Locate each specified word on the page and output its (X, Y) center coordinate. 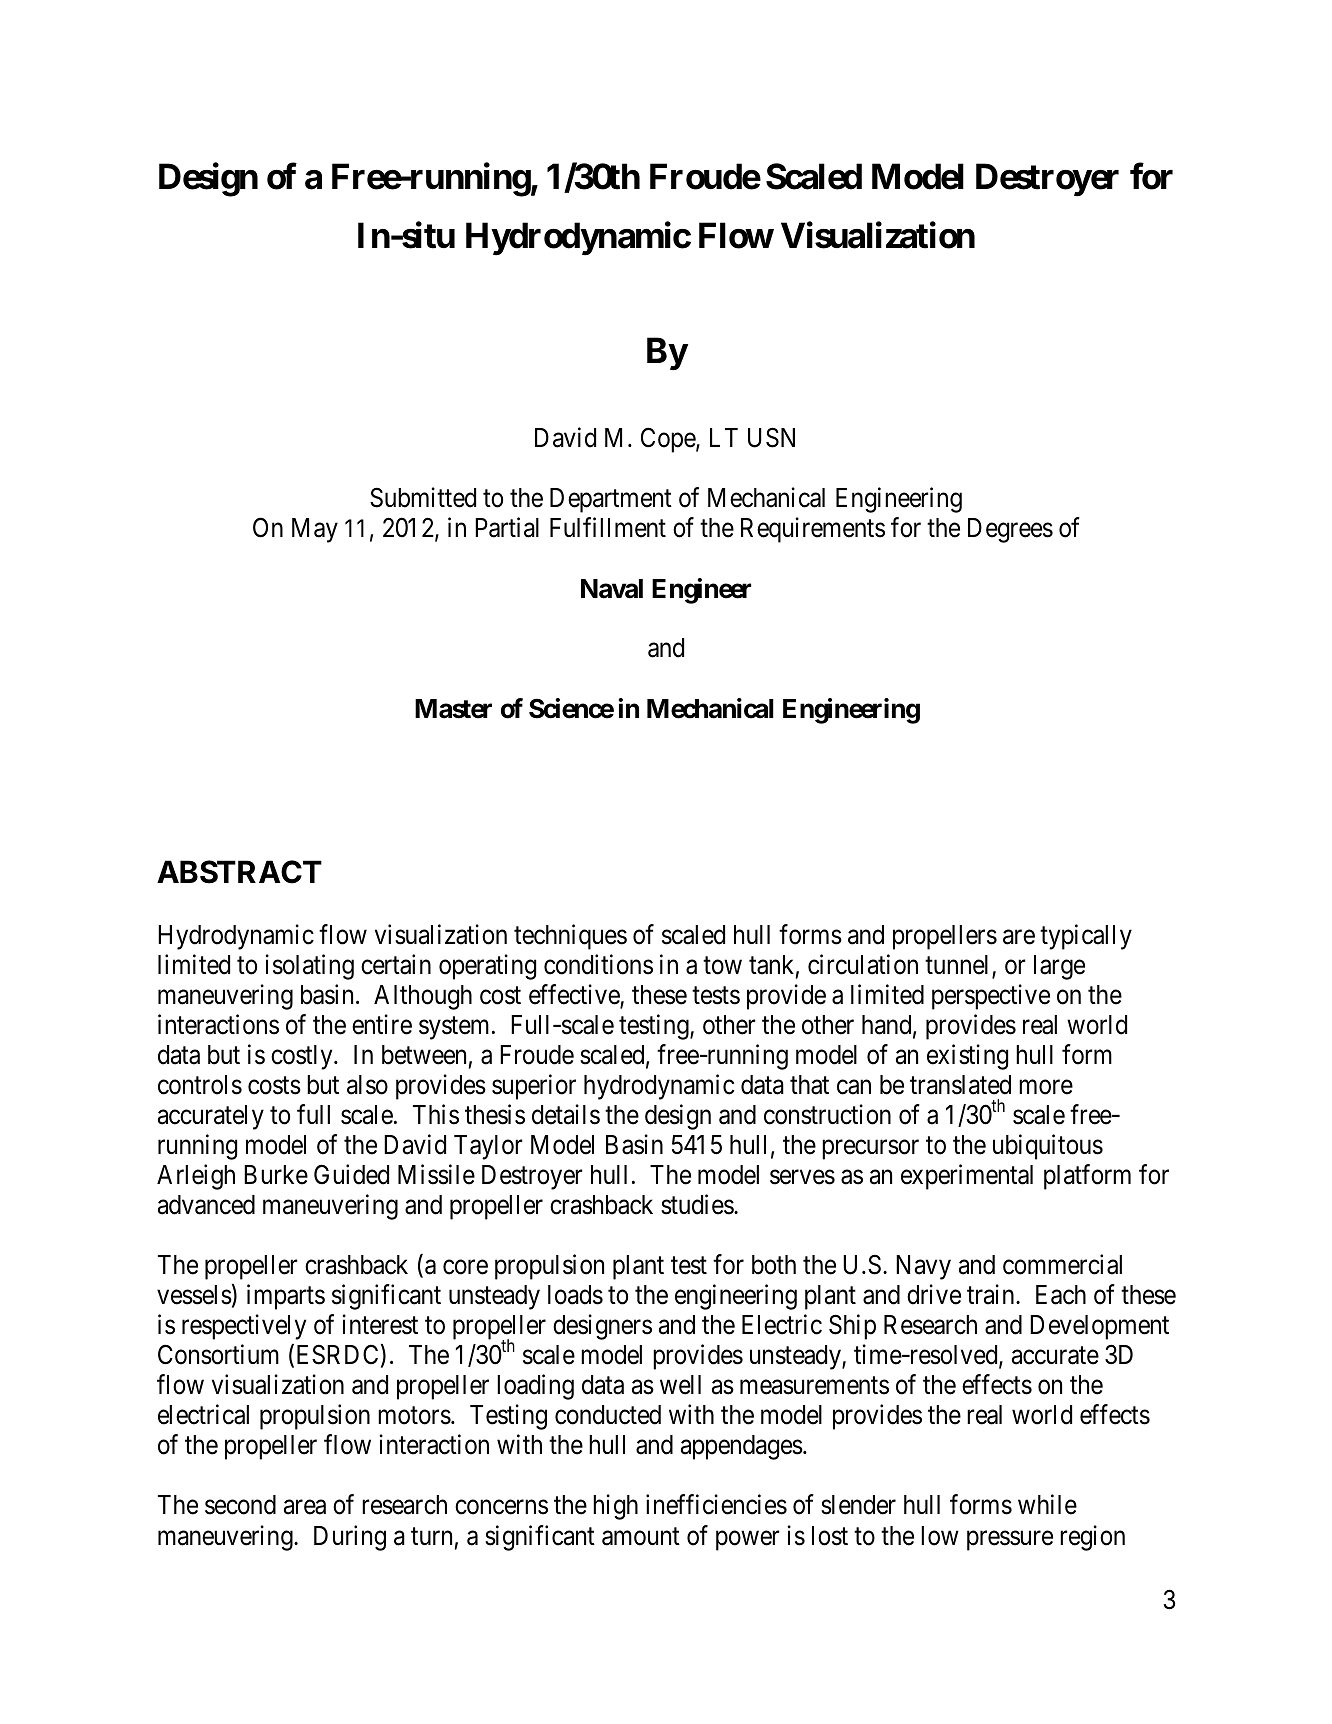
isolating (310, 967)
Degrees (1010, 530)
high (615, 1507)
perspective (991, 997)
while (1047, 1505)
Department (611, 500)
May (315, 530)
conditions (598, 964)
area (305, 1507)
